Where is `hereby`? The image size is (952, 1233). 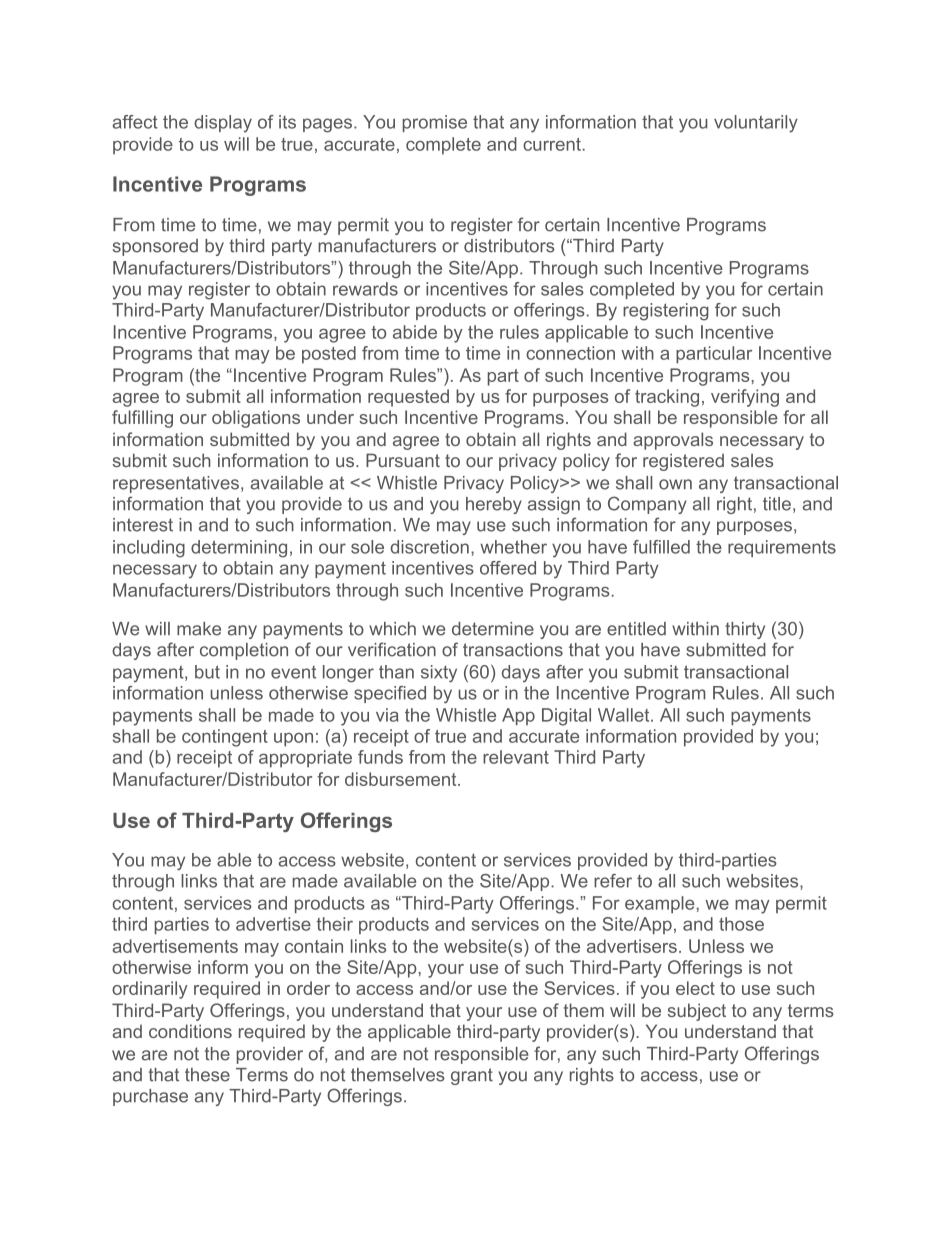
hereby is located at coordinates (494, 505).
